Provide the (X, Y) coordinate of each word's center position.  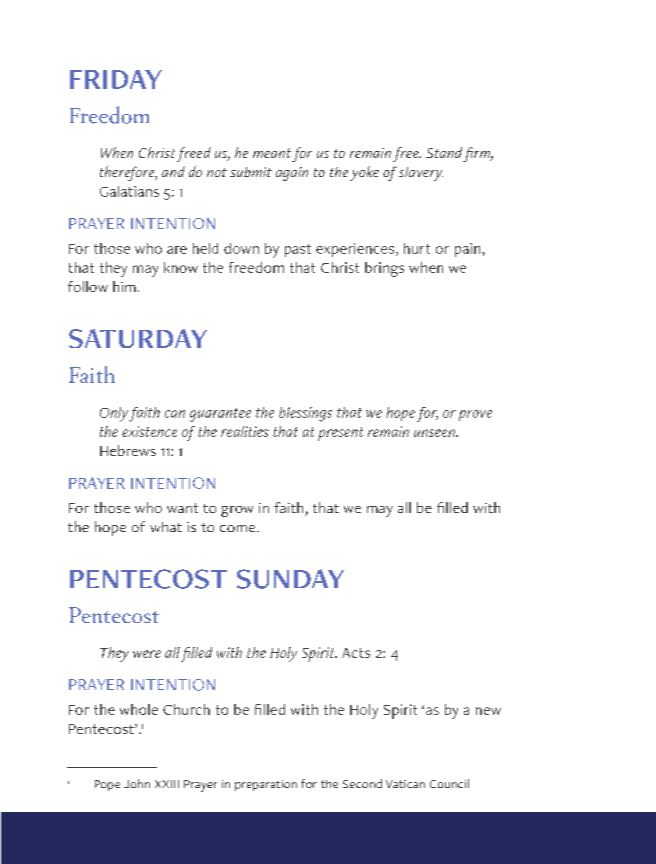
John (137, 783)
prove (475, 415)
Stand (444, 152)
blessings (305, 414)
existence (149, 431)
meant (272, 153)
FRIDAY (116, 79)
